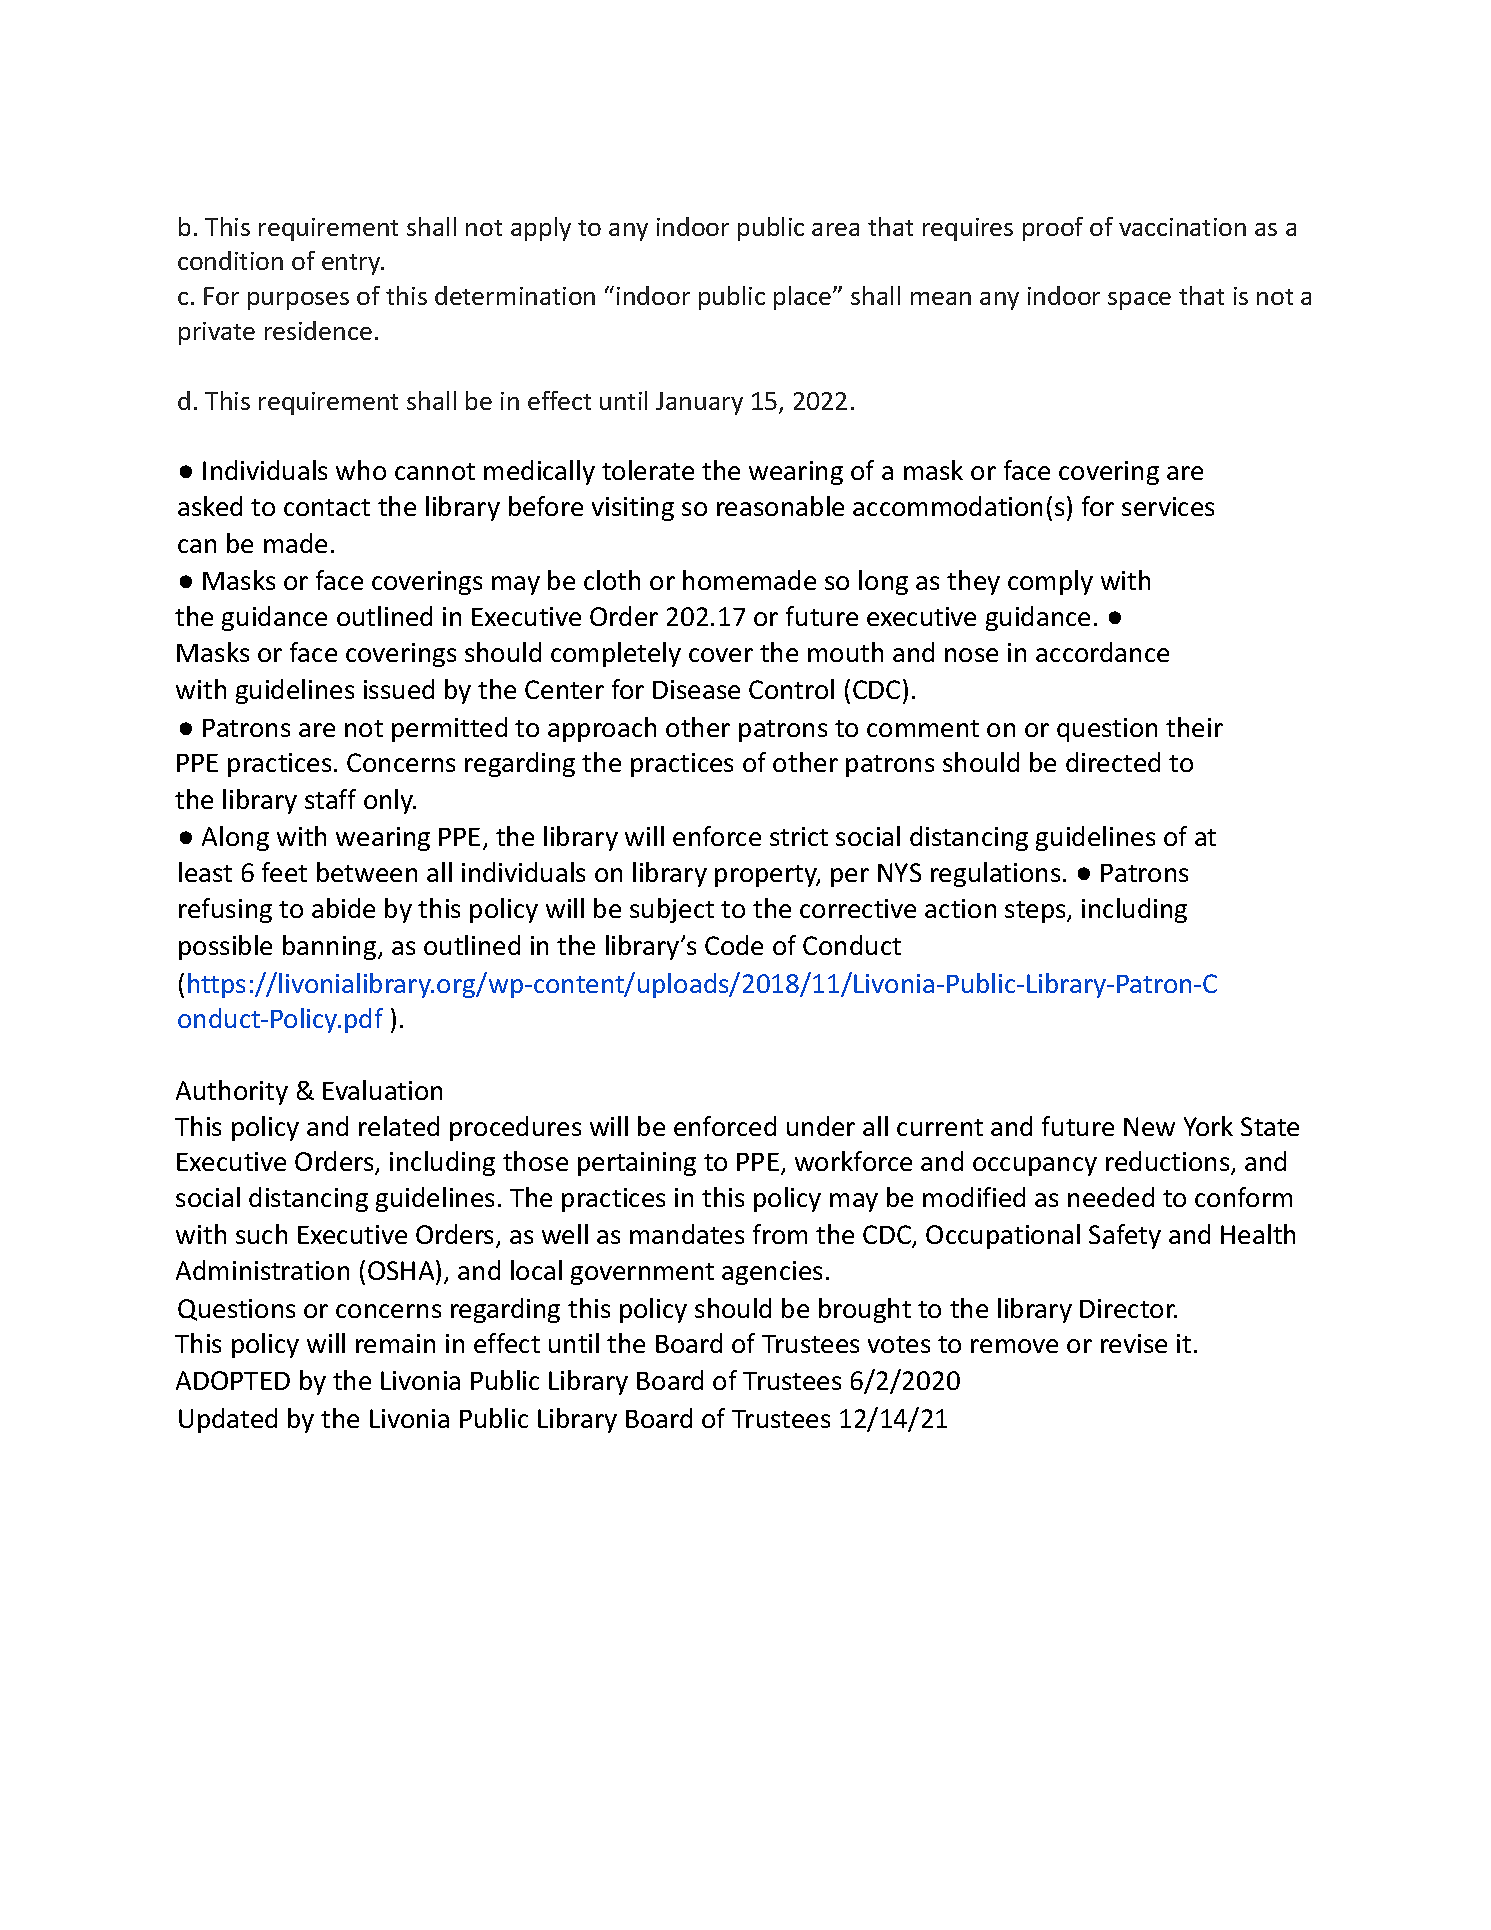  What do you see at coordinates (804, 298) in the screenshot?
I see `place` at bounding box center [804, 298].
